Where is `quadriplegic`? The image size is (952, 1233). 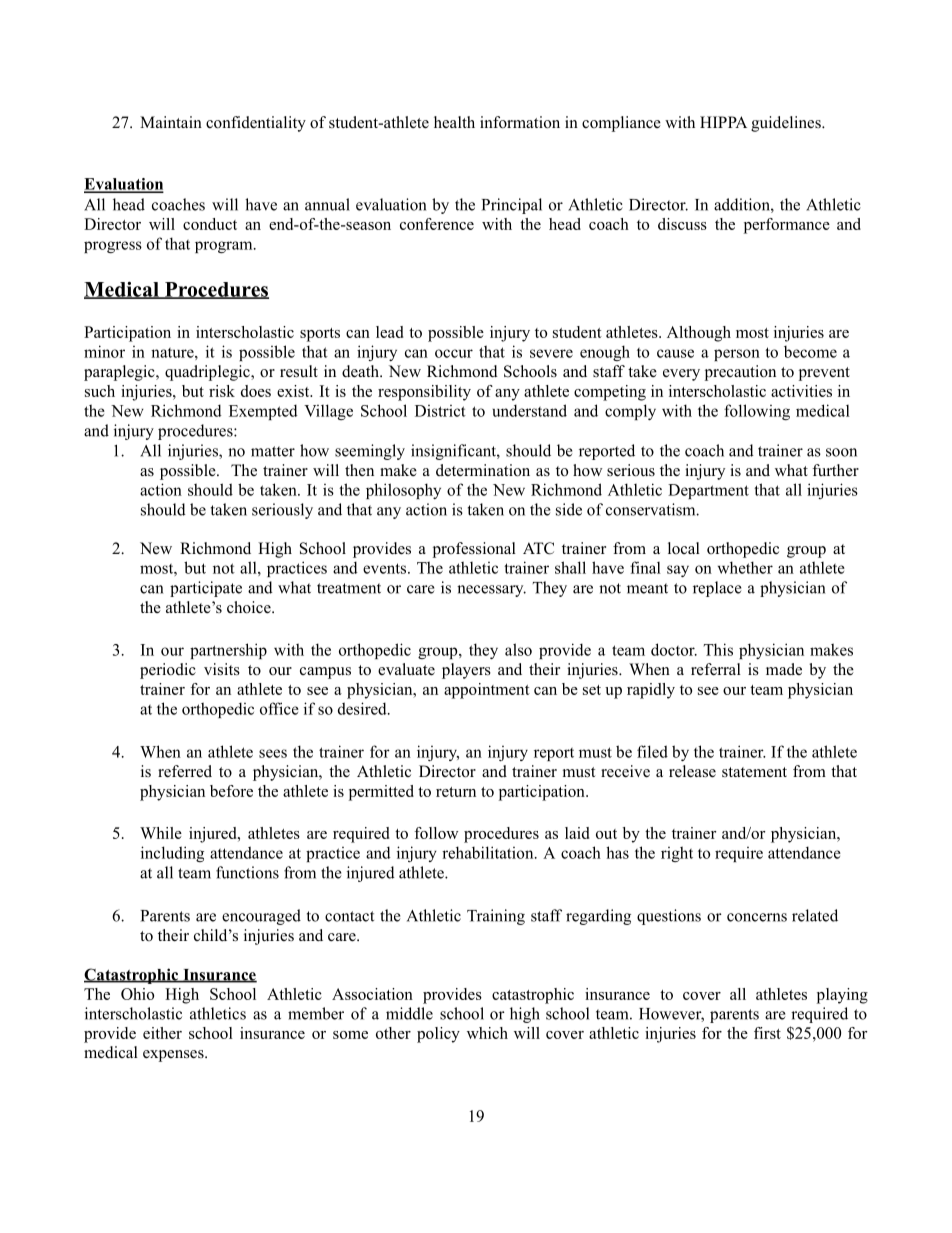
quadriplegic is located at coordinates (208, 373).
